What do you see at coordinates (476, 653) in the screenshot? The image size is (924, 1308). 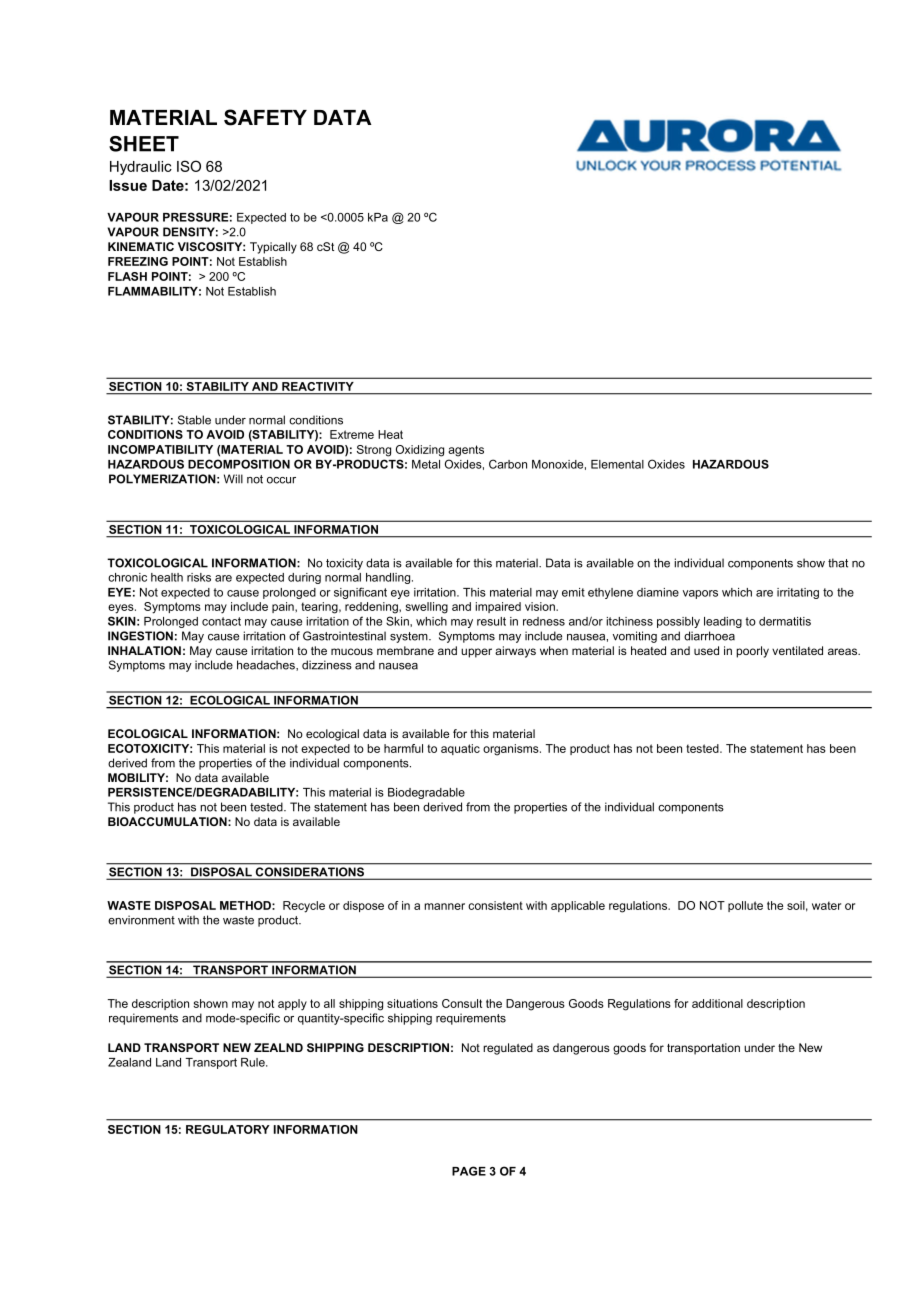 I see `upper` at bounding box center [476, 653].
